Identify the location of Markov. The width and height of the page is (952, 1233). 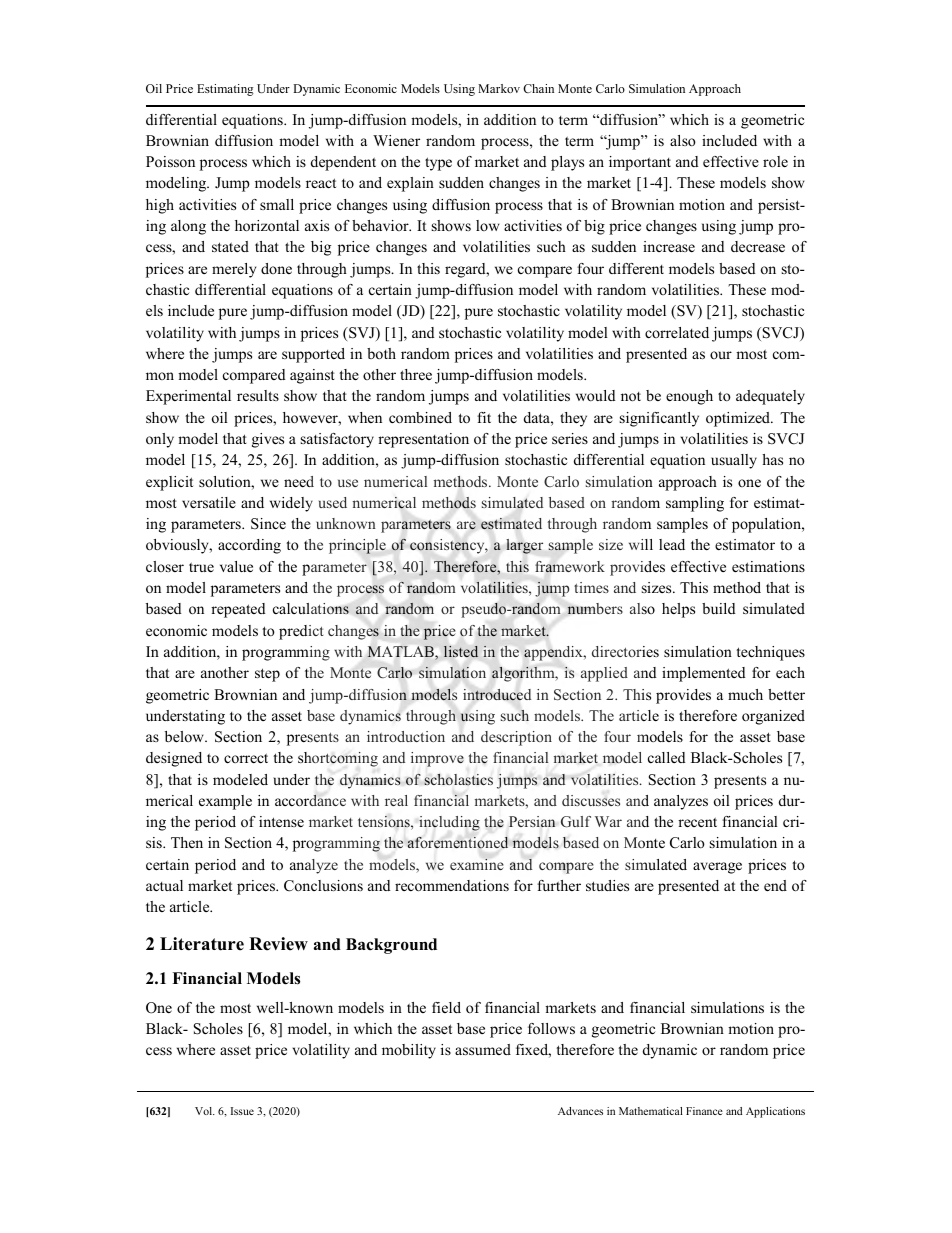
(499, 88).
